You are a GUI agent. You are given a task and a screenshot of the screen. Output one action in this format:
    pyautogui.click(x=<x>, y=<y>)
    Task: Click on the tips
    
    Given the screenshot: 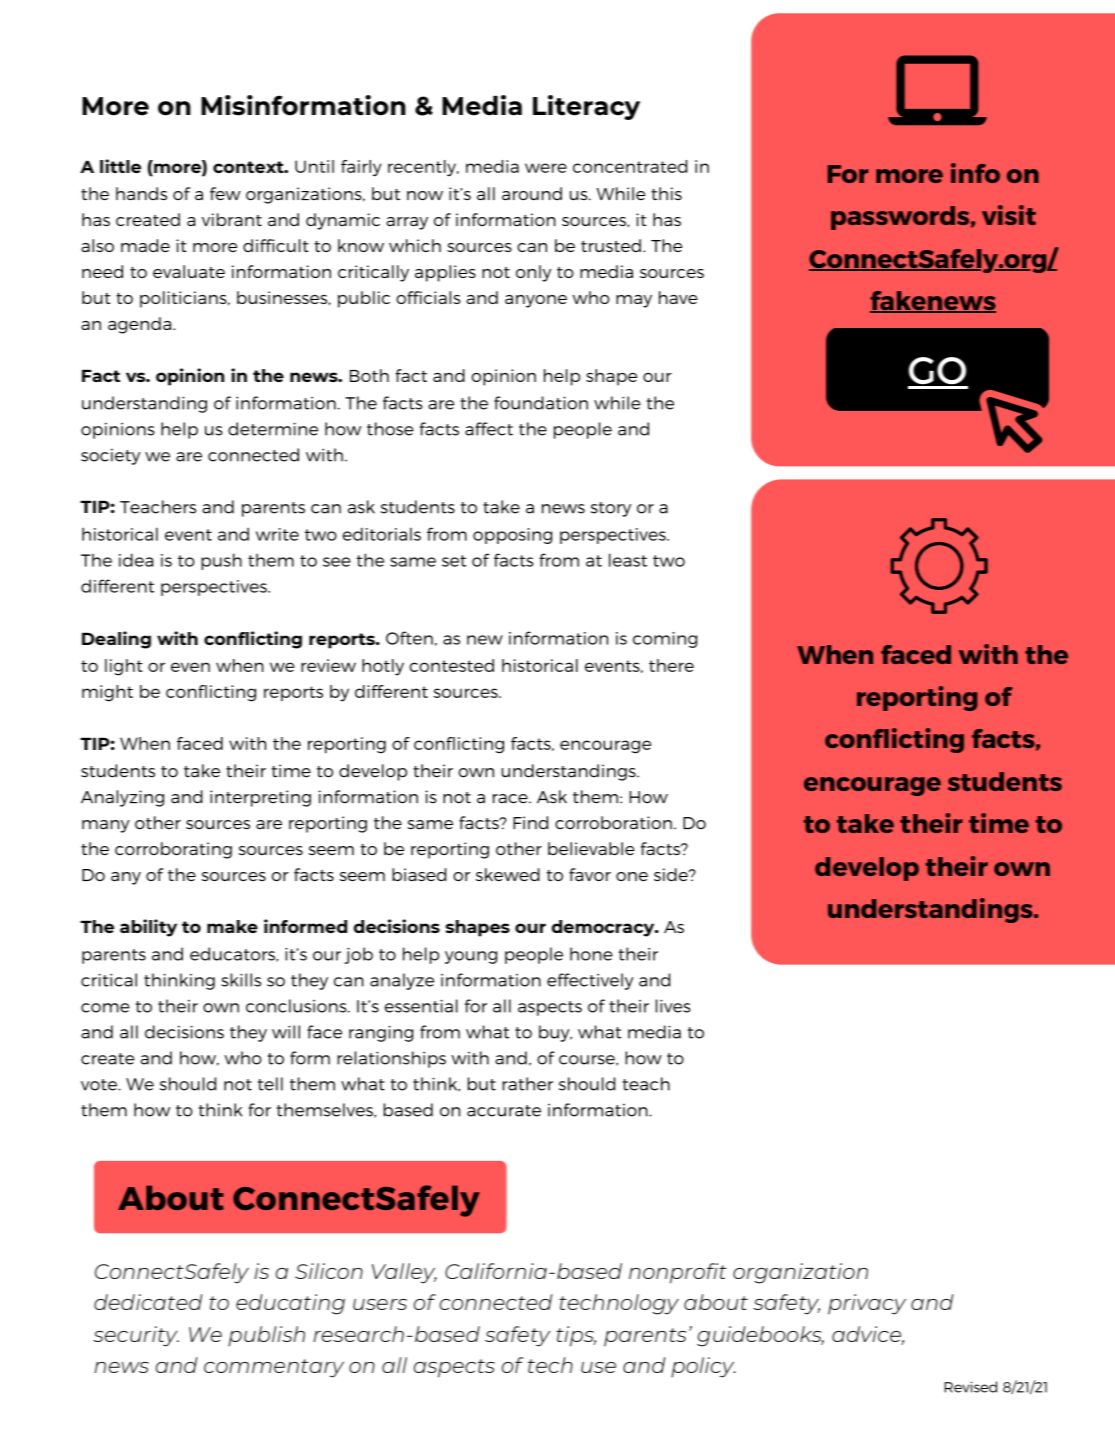 What is the action you would take?
    pyautogui.click(x=576, y=1336)
